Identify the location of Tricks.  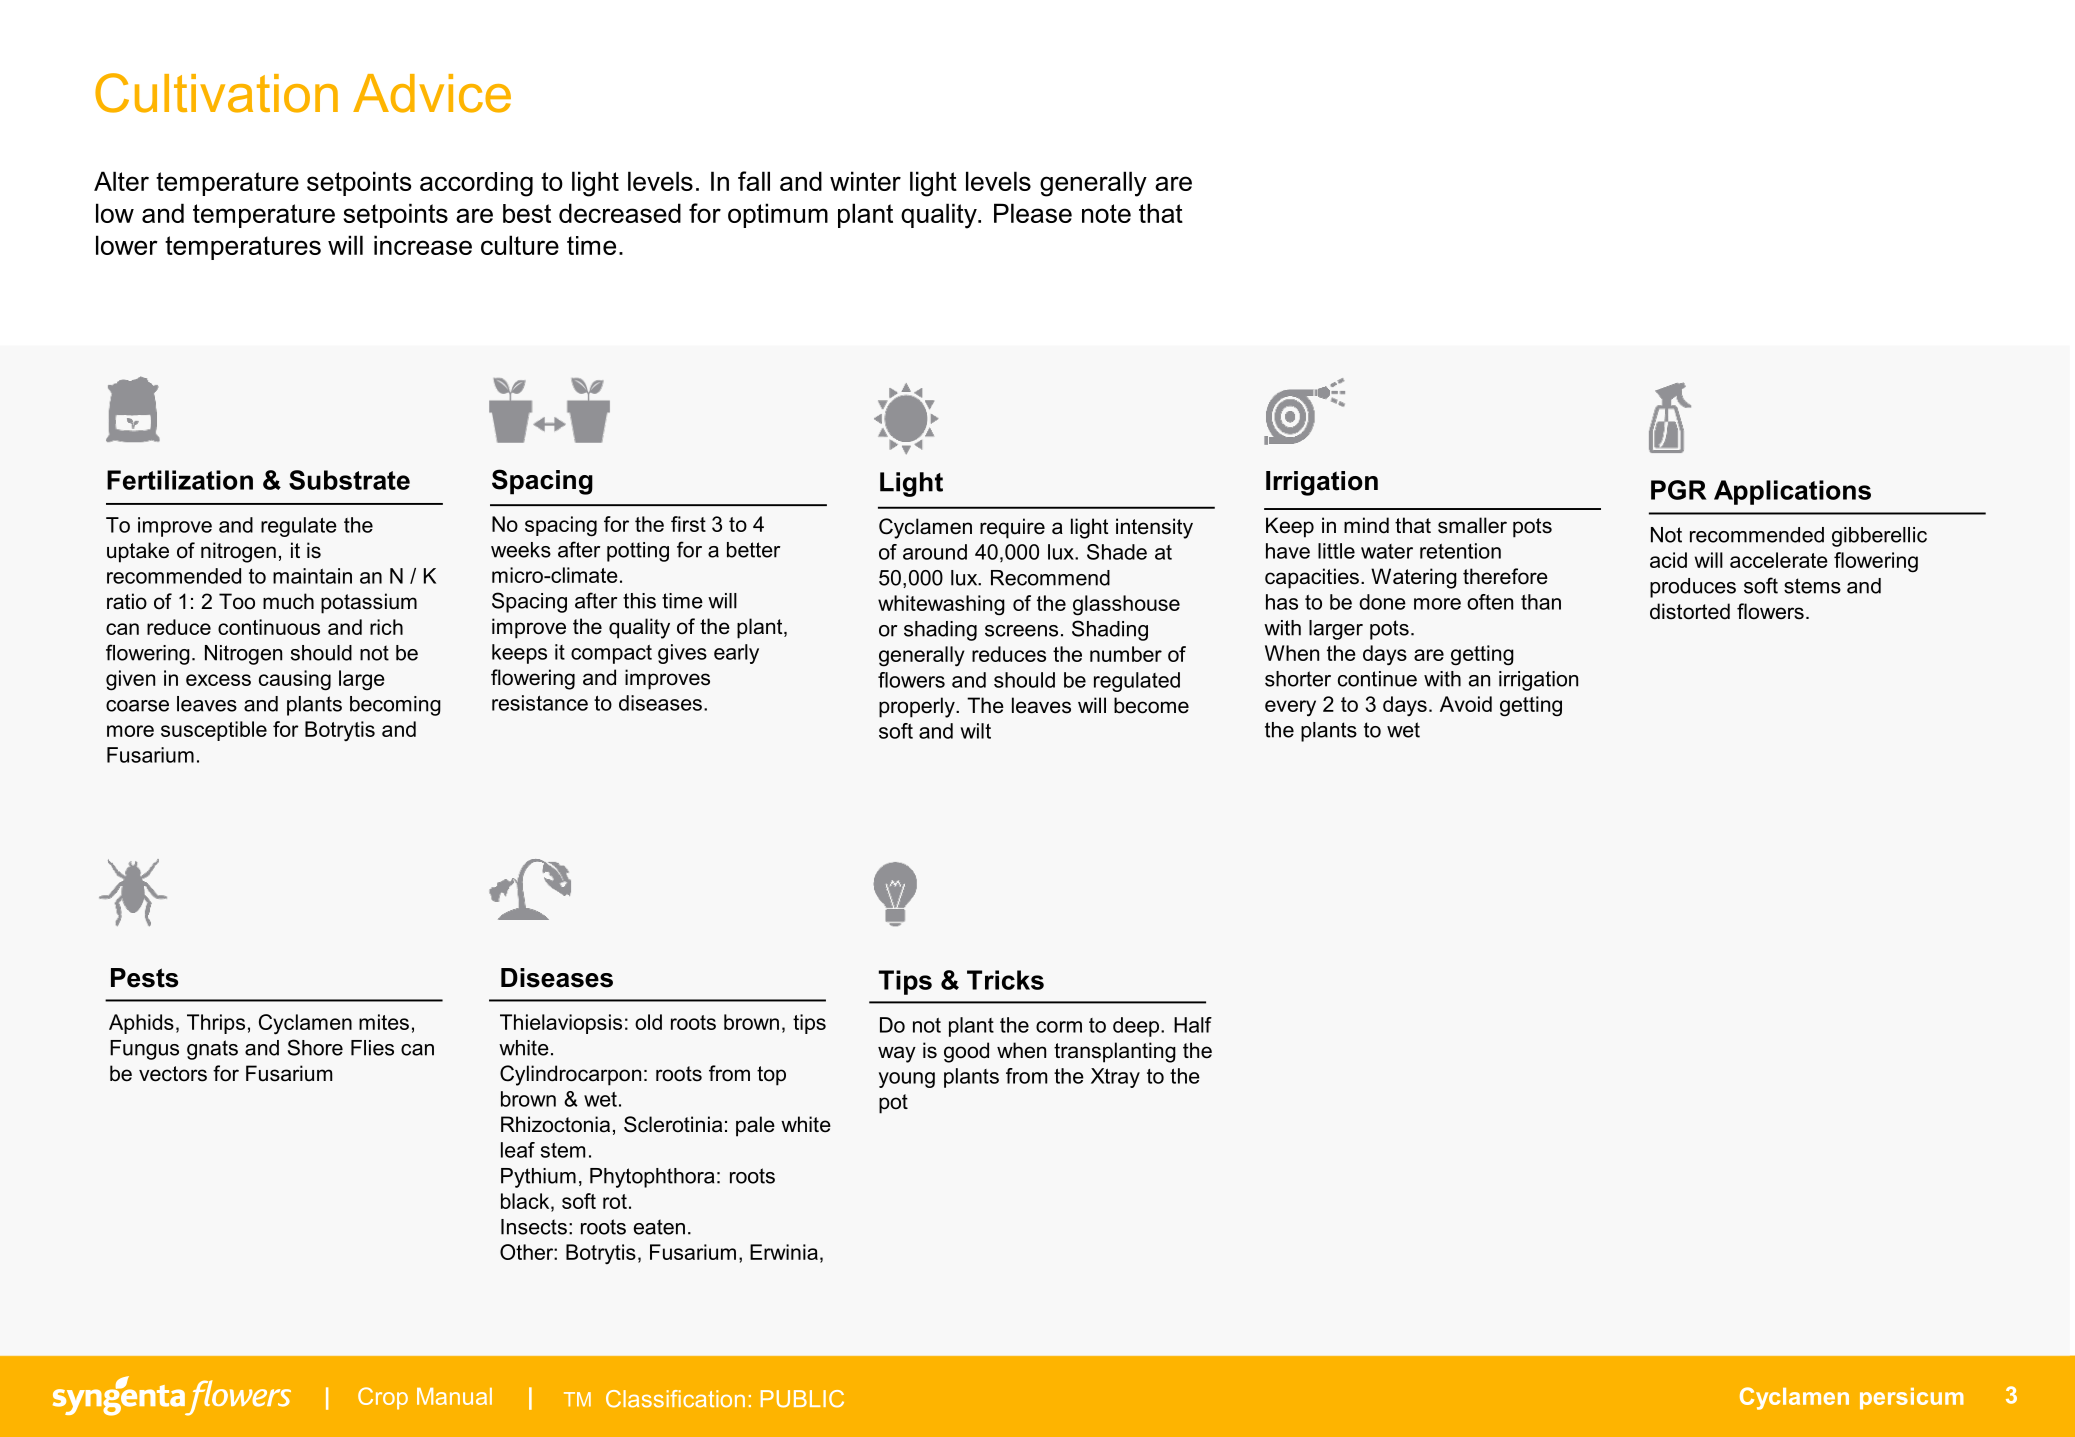
(1005, 980).
